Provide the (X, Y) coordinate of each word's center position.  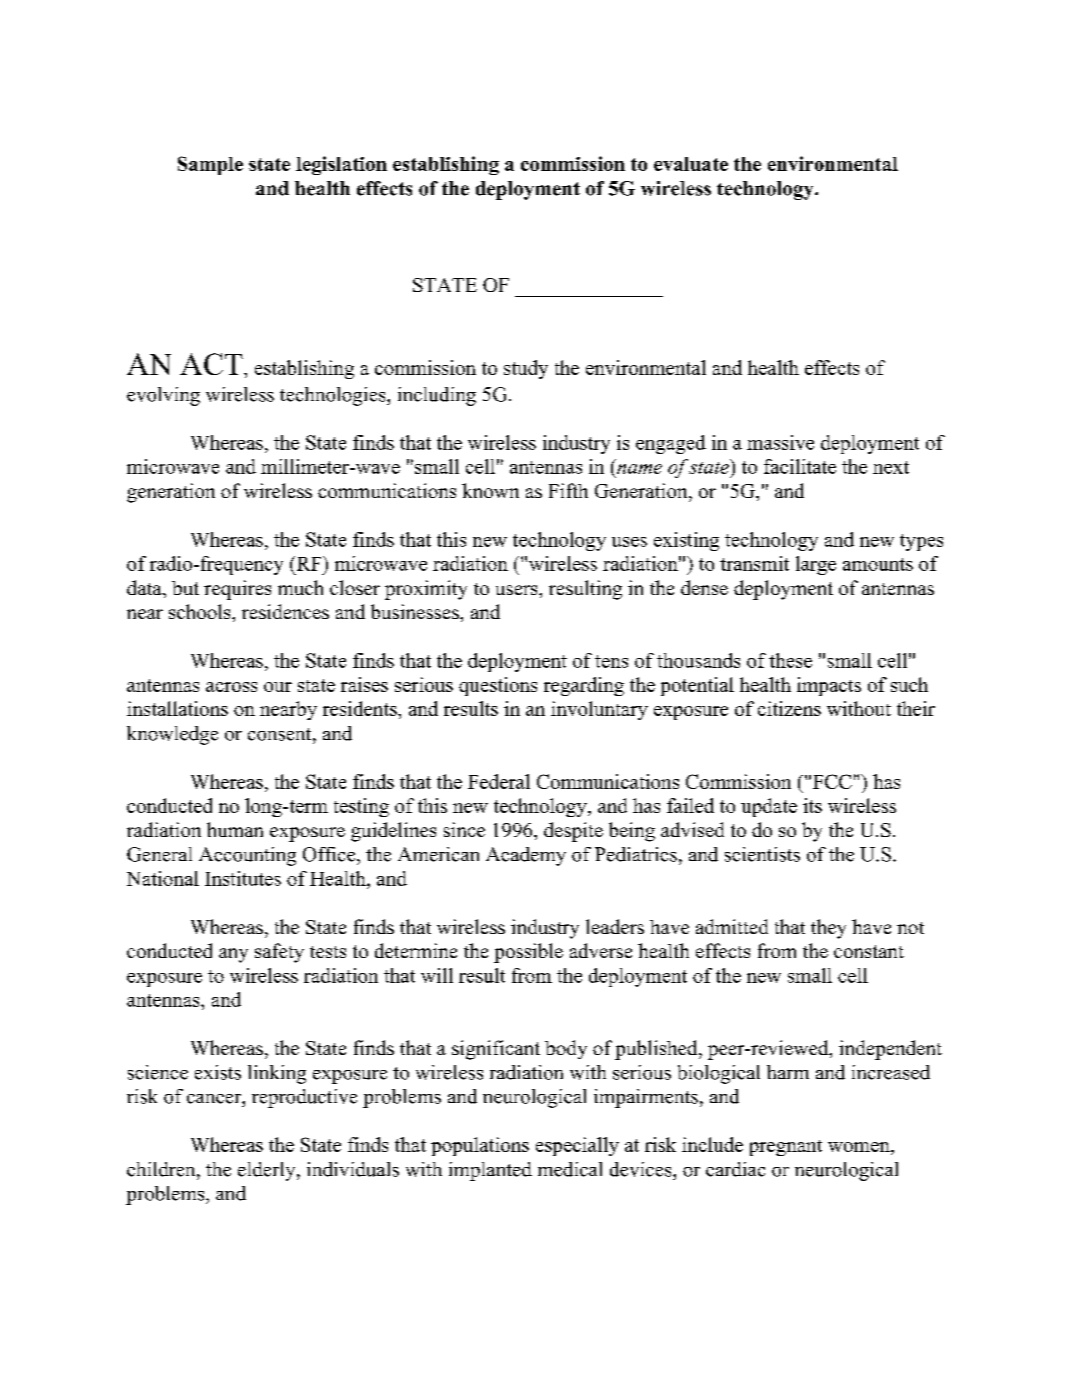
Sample (210, 165)
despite (573, 832)
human (235, 829)
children (162, 1169)
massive (780, 442)
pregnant (786, 1148)
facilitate (800, 466)
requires (237, 590)
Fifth (568, 490)
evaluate (691, 164)
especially (577, 1146)
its (812, 805)
